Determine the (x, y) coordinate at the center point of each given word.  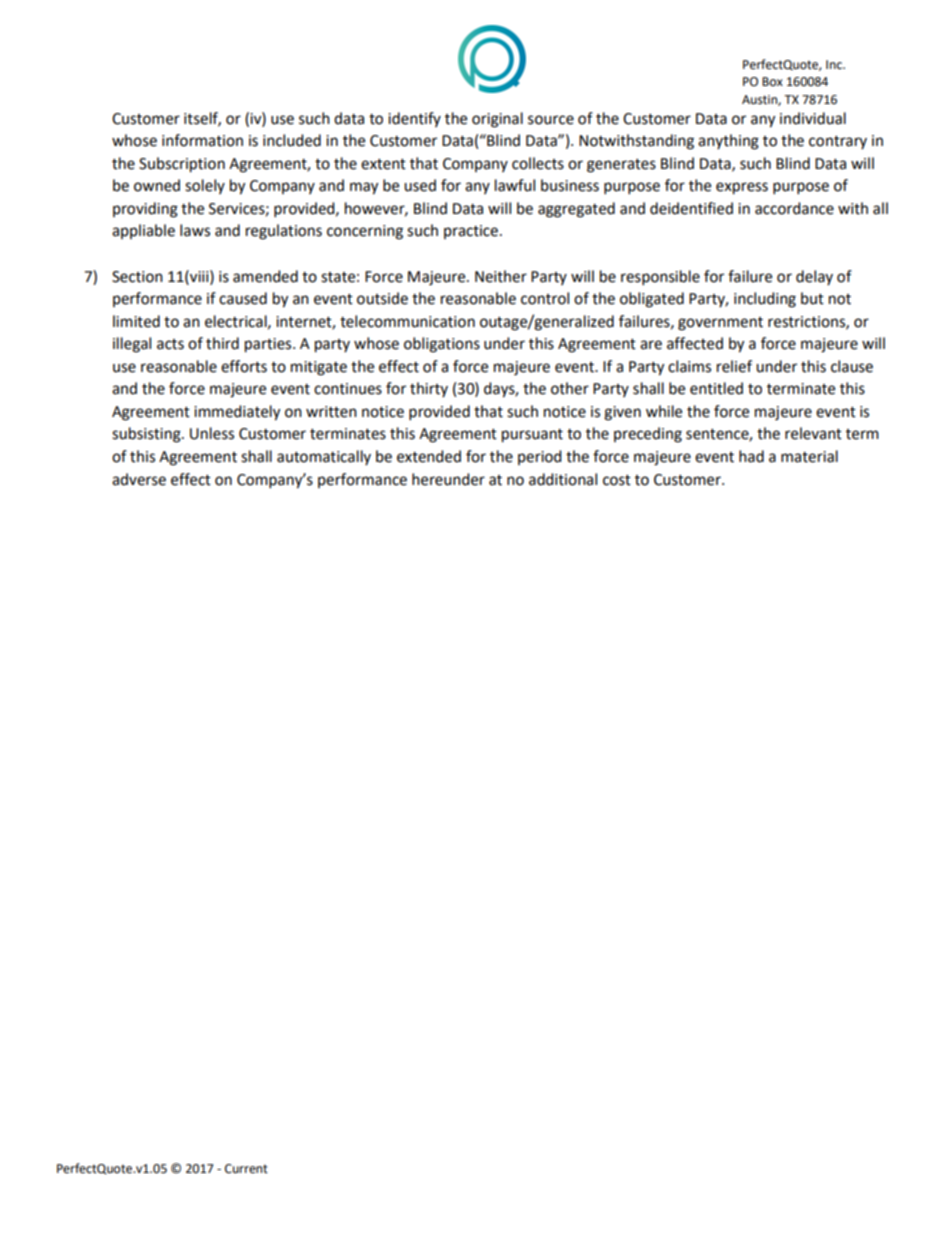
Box (772, 81)
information (202, 140)
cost (617, 480)
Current (246, 1169)
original (497, 120)
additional (563, 479)
